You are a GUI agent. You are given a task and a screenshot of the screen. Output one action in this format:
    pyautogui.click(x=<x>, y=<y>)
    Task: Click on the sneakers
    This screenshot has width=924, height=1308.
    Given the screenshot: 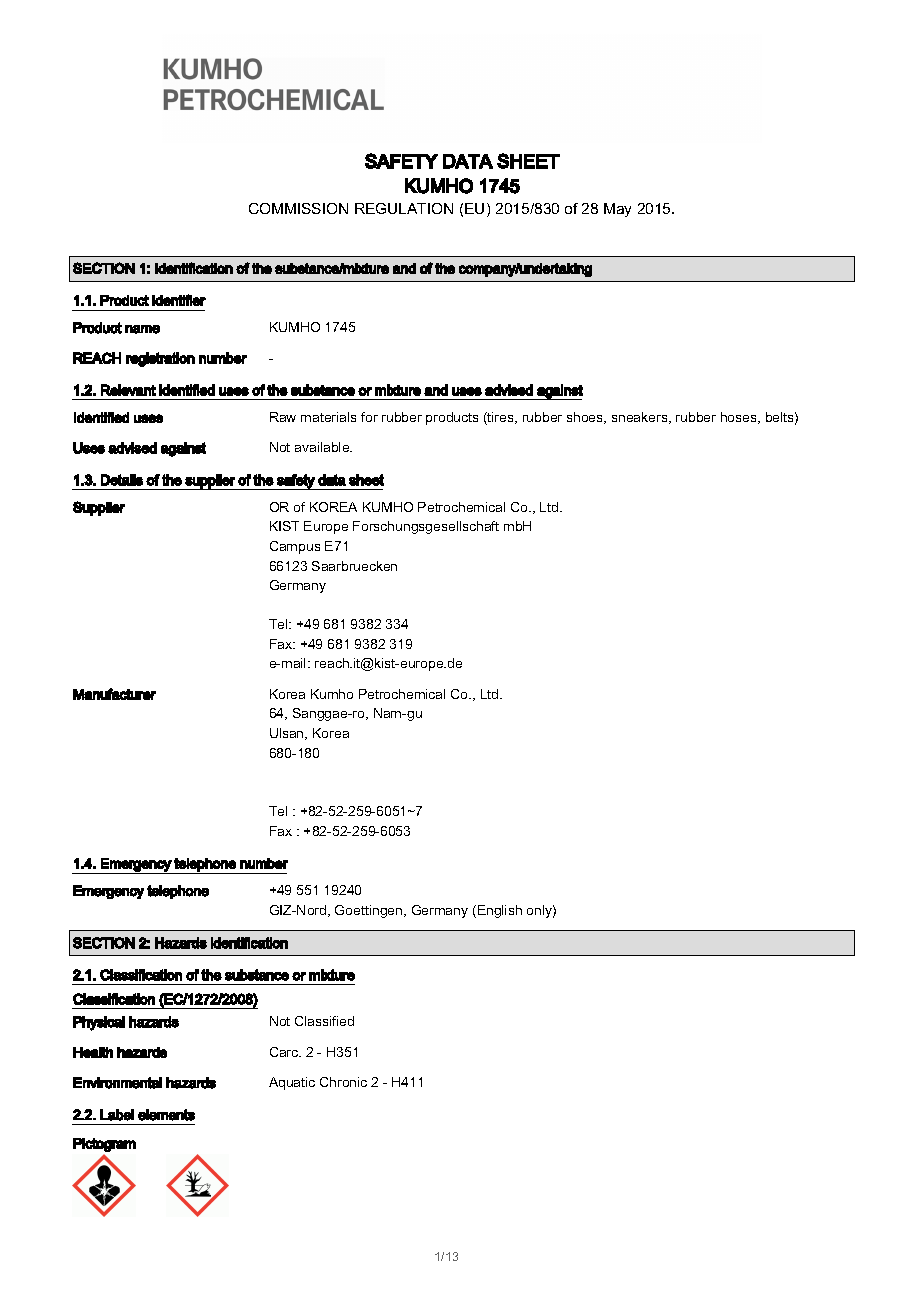 What is the action you would take?
    pyautogui.click(x=641, y=418)
